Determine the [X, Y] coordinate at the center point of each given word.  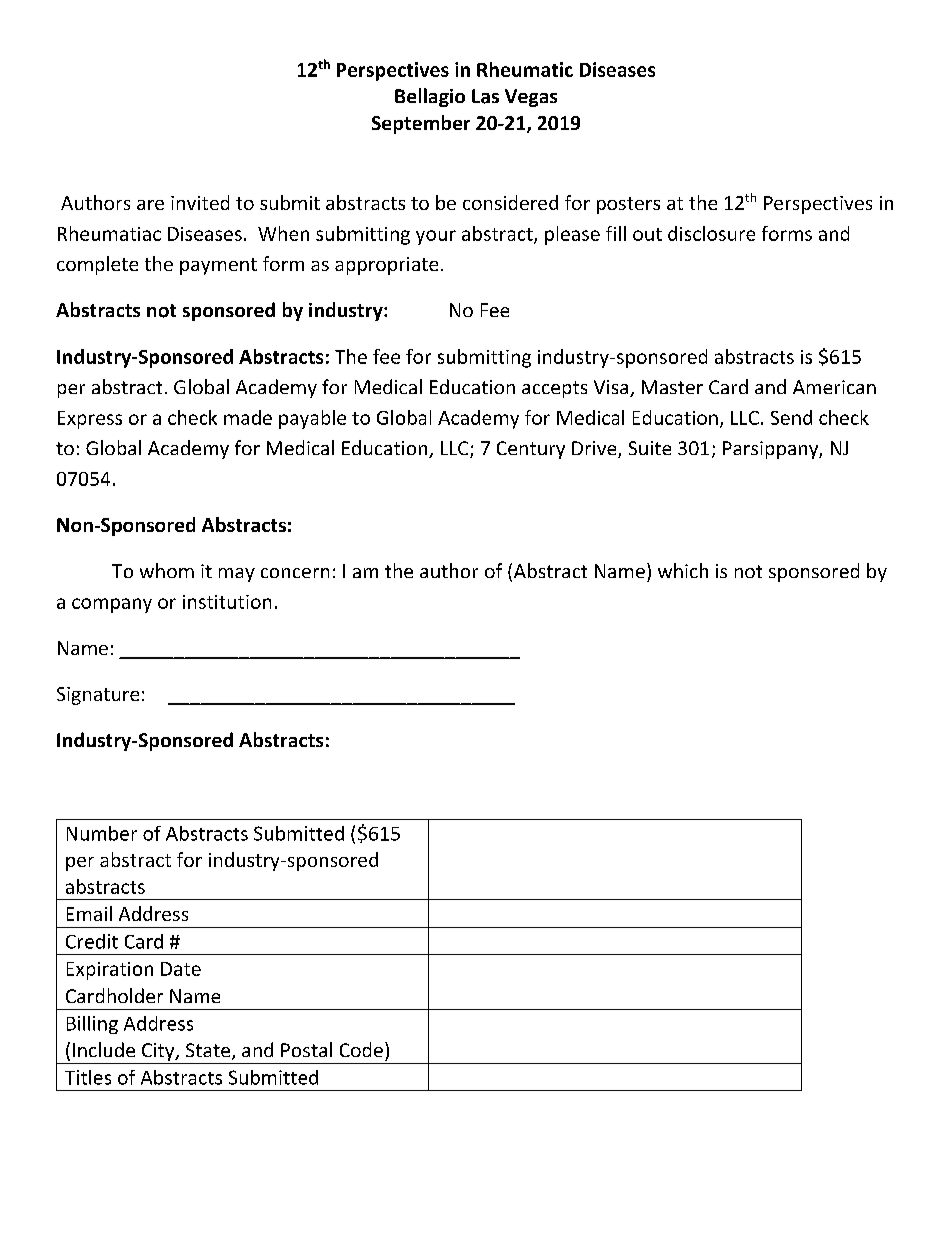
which [683, 570]
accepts [554, 389]
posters [628, 205]
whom [167, 570]
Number [102, 833]
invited [200, 202]
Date [181, 969]
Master [672, 387]
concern [295, 573]
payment [218, 266]
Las [485, 96]
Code [361, 1049]
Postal [306, 1049]
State [209, 1051]
